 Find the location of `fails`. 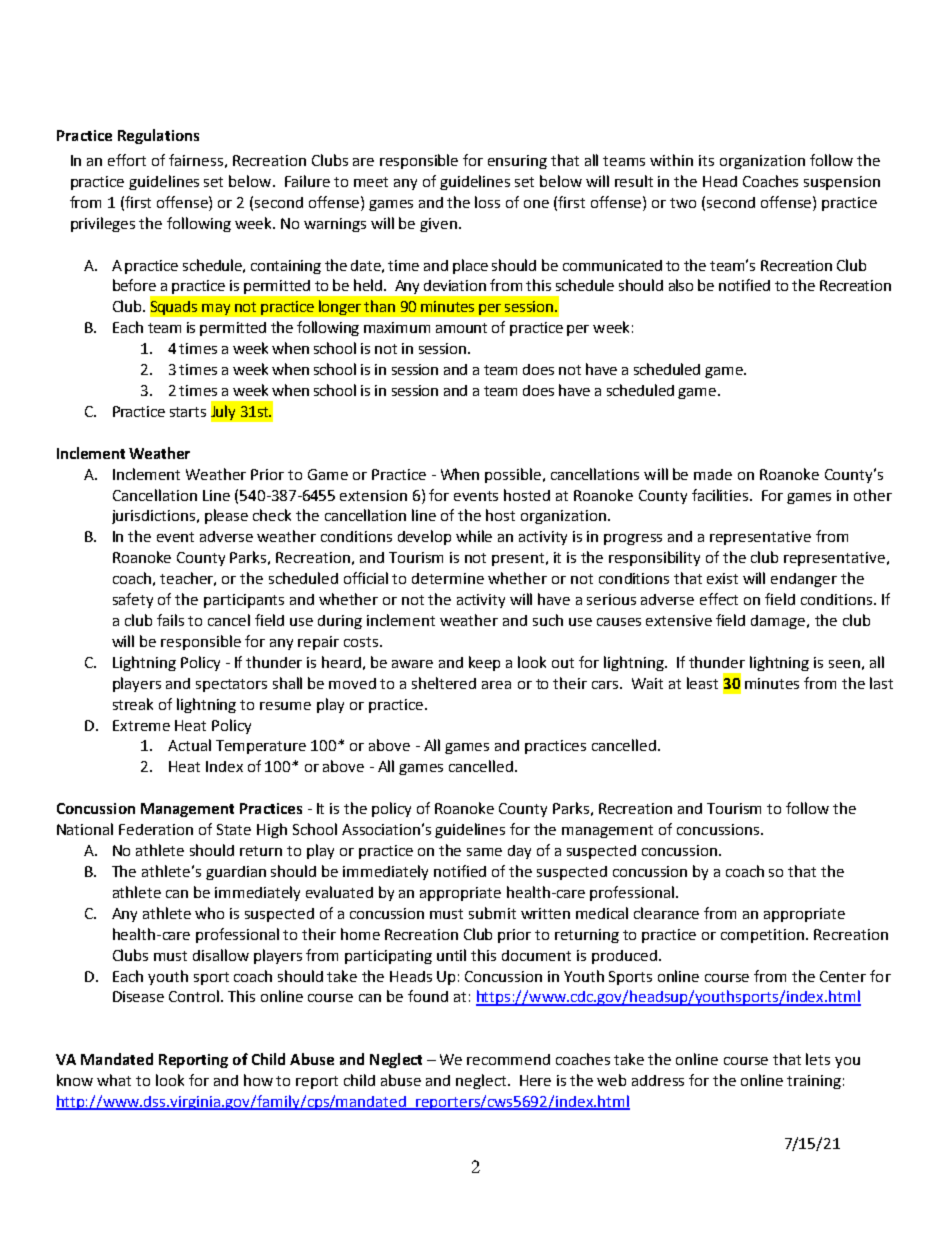

fails is located at coordinates (170, 620).
